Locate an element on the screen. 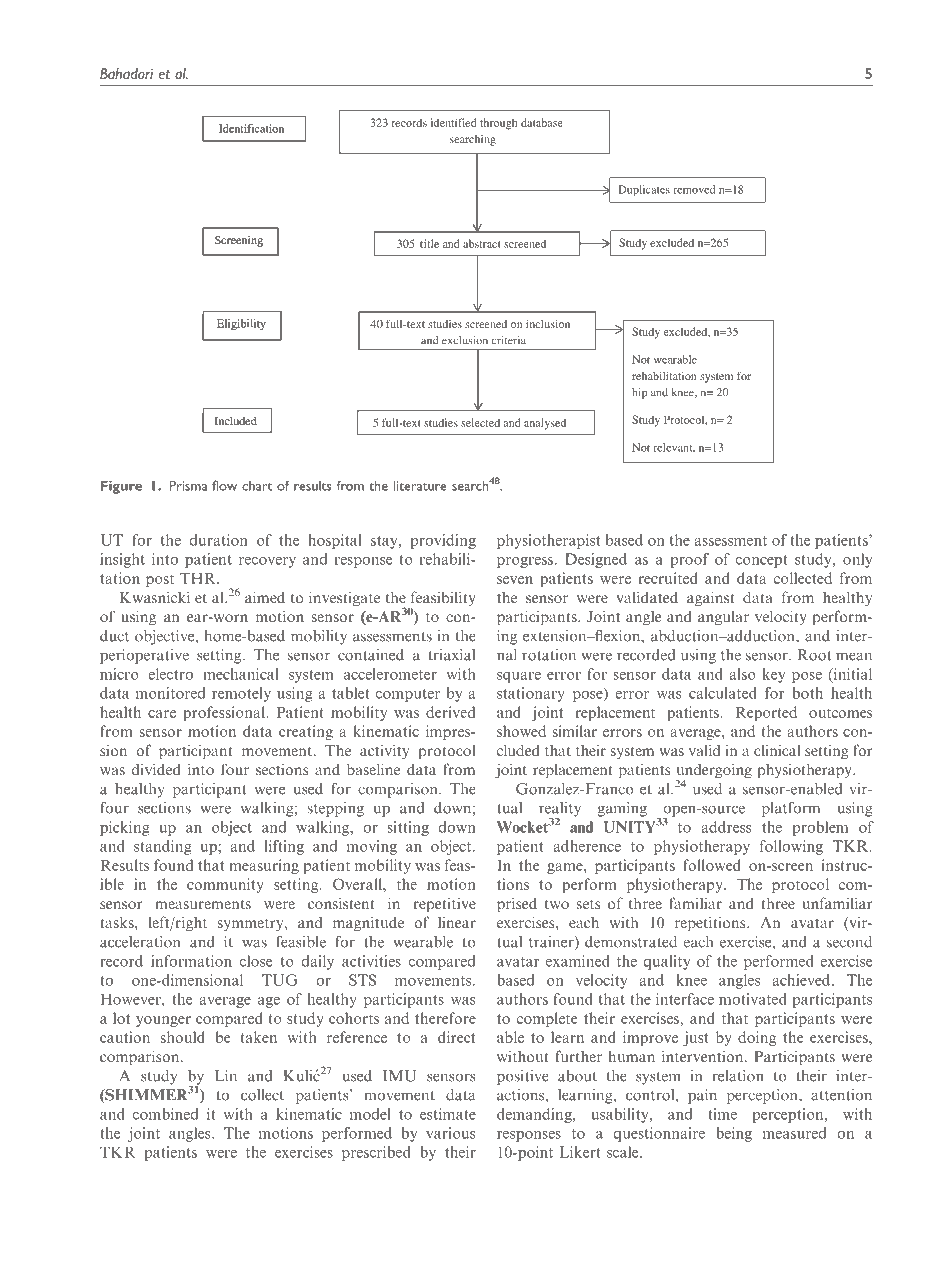 The width and height of the screenshot is (952, 1270). Identification is located at coordinates (251, 128).
